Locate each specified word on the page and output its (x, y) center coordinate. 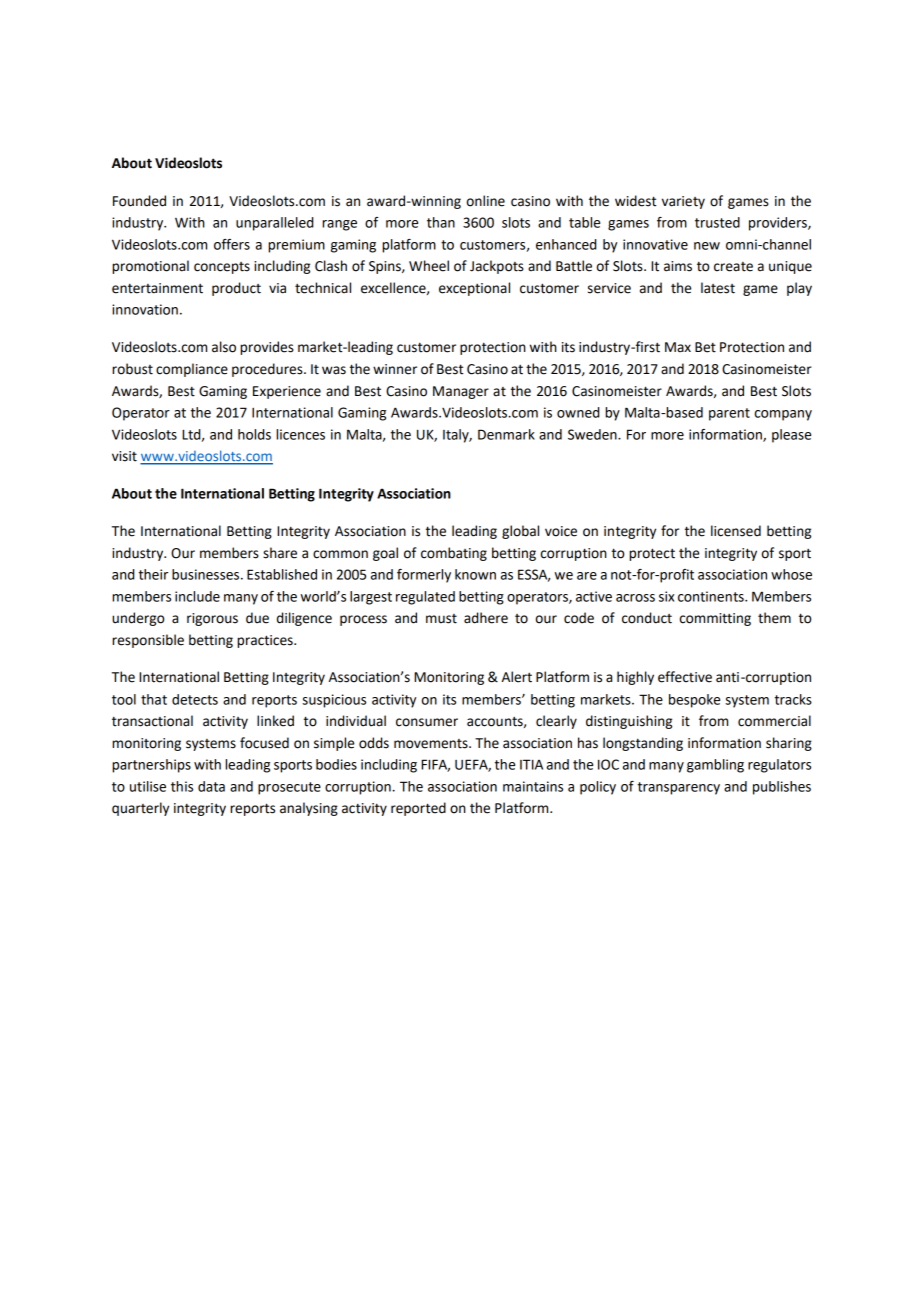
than (441, 222)
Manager (461, 392)
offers (232, 244)
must (441, 619)
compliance (192, 370)
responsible (148, 641)
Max (678, 347)
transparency (679, 788)
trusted (717, 222)
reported (418, 809)
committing (715, 619)
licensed (736, 531)
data (211, 786)
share (280, 553)
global (520, 532)
